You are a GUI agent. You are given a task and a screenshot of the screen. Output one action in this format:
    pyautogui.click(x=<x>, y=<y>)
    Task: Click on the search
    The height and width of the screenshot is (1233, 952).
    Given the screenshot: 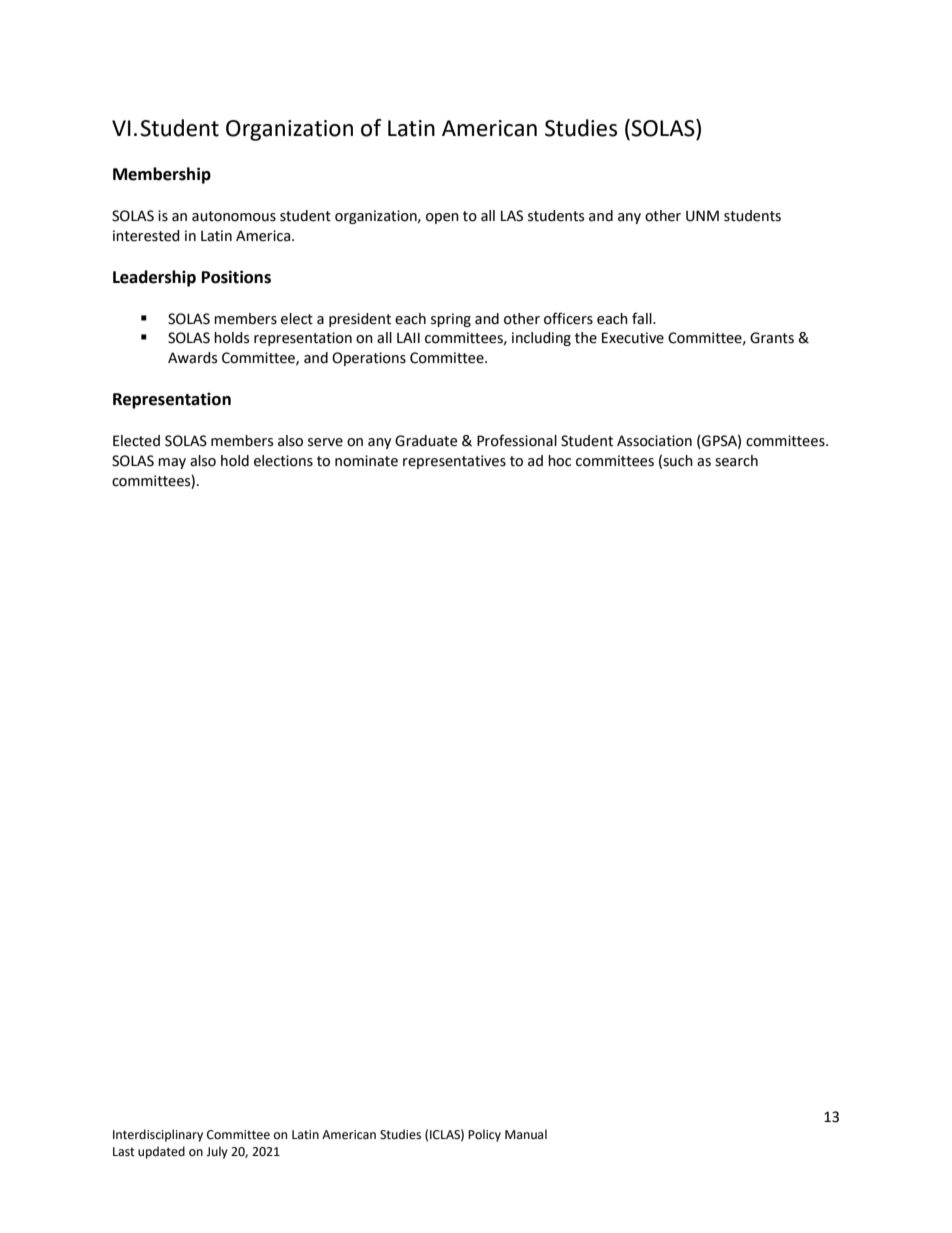 What is the action you would take?
    pyautogui.click(x=736, y=461)
